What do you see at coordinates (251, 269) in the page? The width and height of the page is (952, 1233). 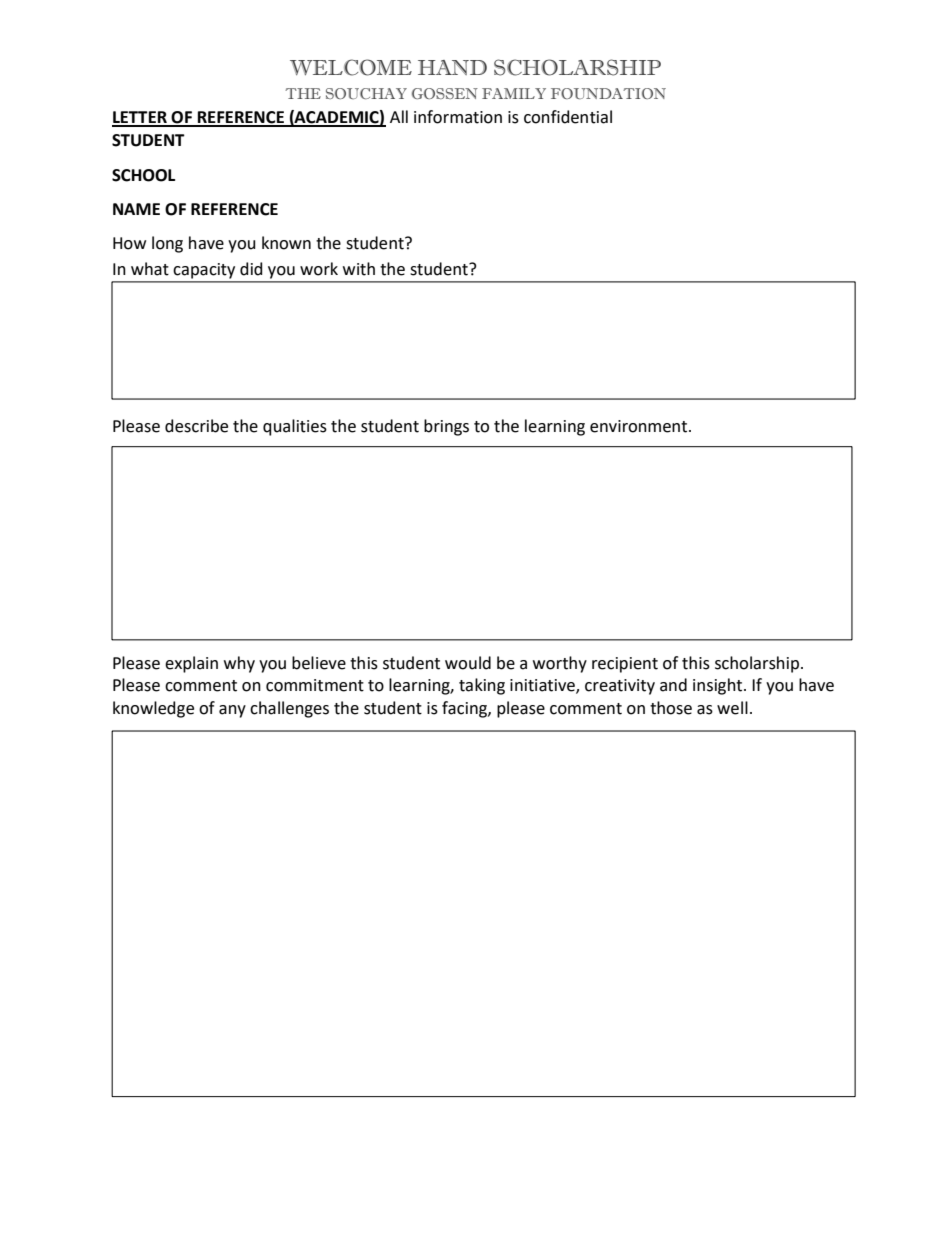 I see `did` at bounding box center [251, 269].
